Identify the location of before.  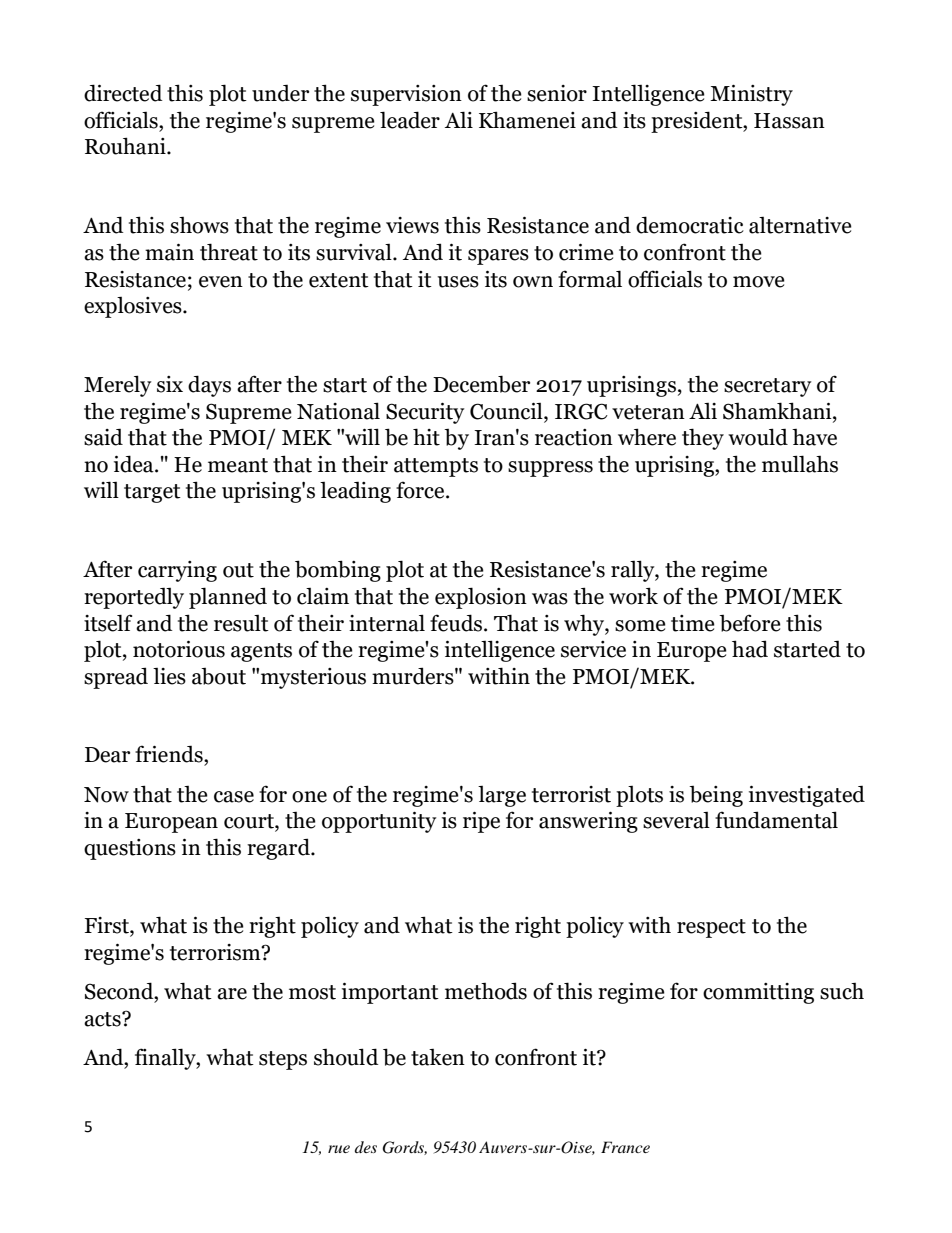
(750, 623).
